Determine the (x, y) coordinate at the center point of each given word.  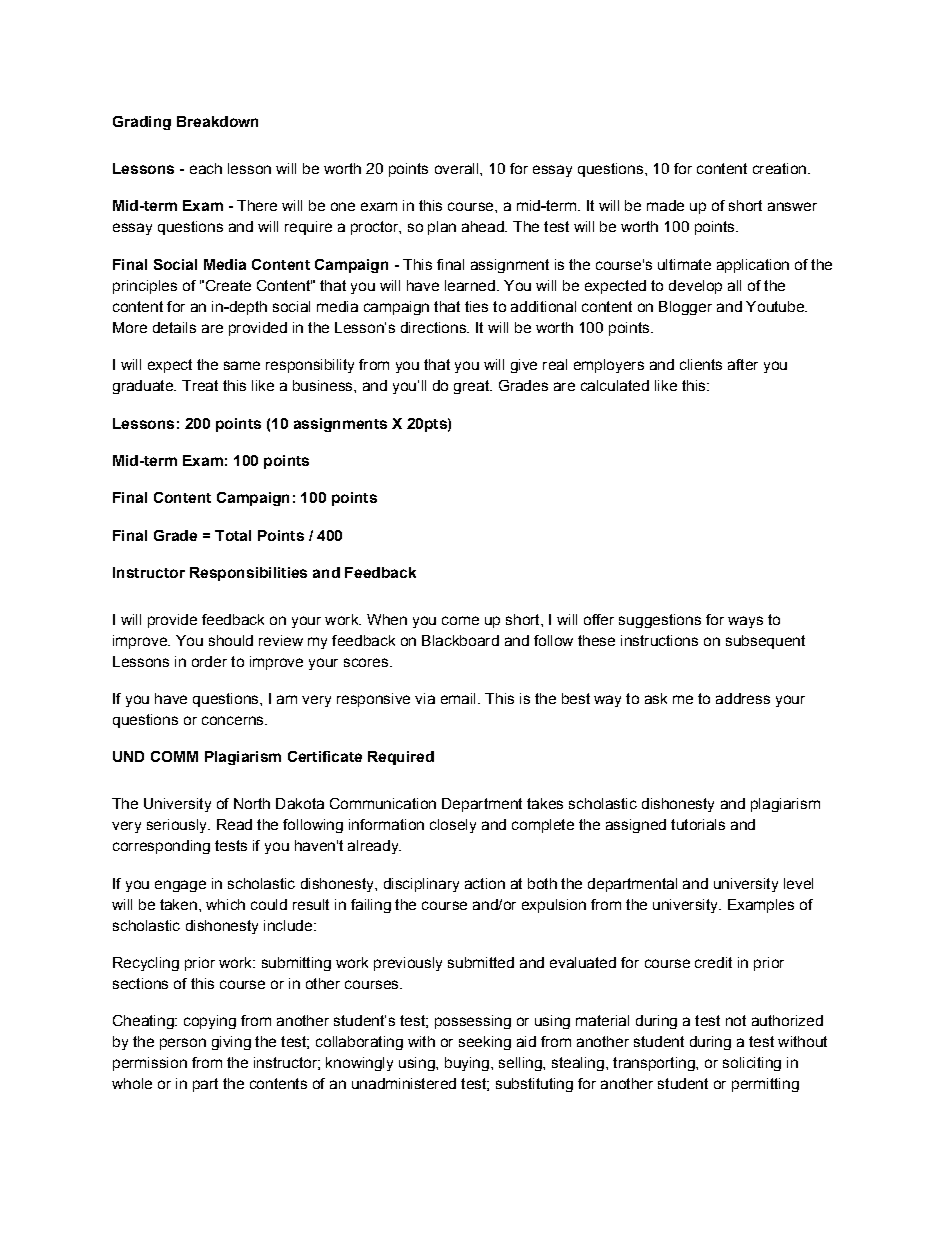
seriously (178, 826)
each (206, 168)
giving (231, 1043)
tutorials (698, 824)
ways (745, 622)
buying (467, 1064)
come (460, 620)
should (231, 640)
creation (779, 168)
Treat (200, 385)
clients (701, 364)
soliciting (752, 1064)
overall (458, 168)
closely (453, 826)
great (472, 387)
